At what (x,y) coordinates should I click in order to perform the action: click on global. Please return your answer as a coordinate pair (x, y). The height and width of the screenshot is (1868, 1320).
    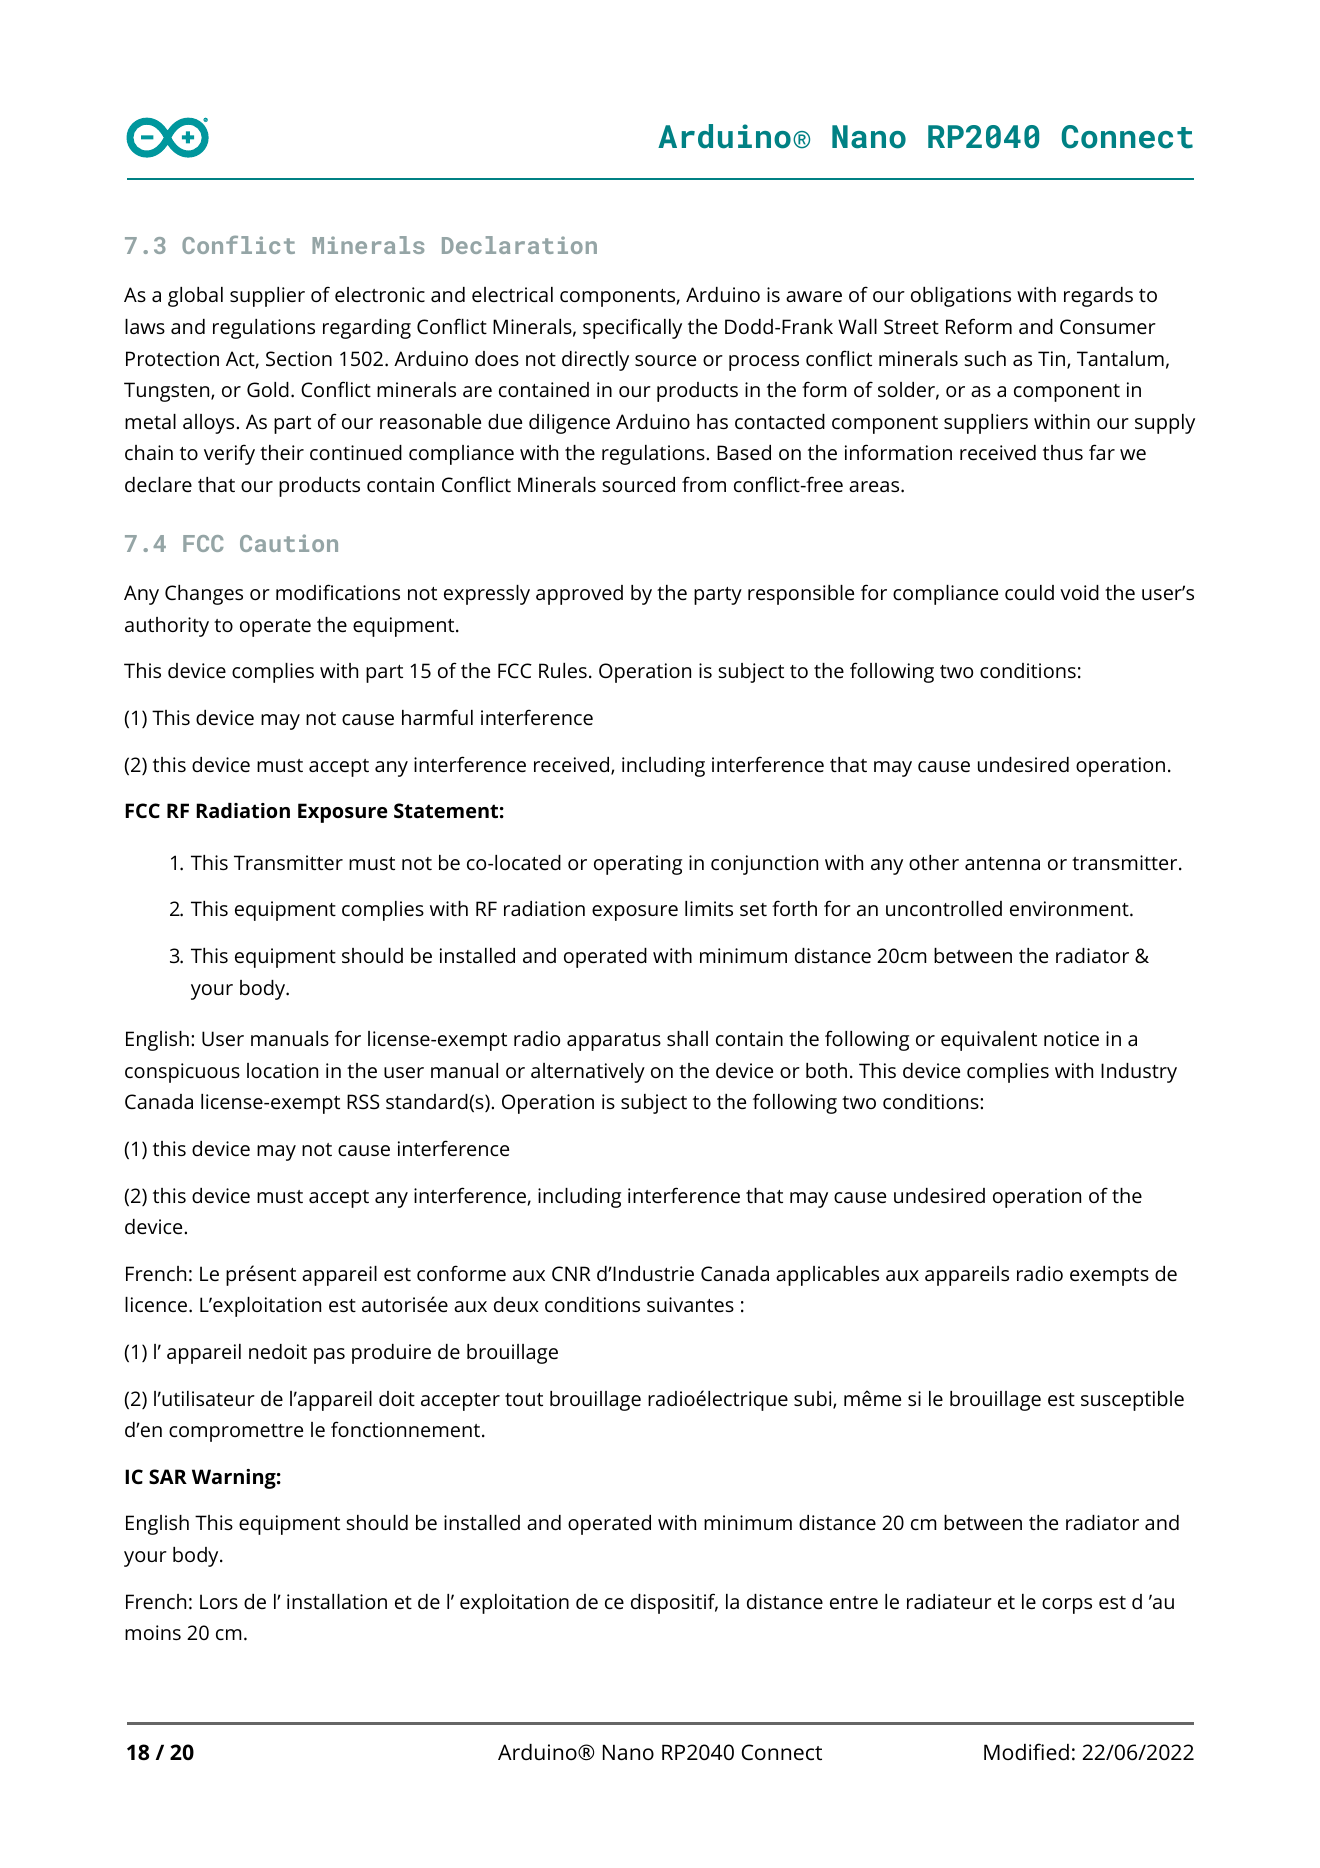
    Looking at the image, I should click on (195, 297).
